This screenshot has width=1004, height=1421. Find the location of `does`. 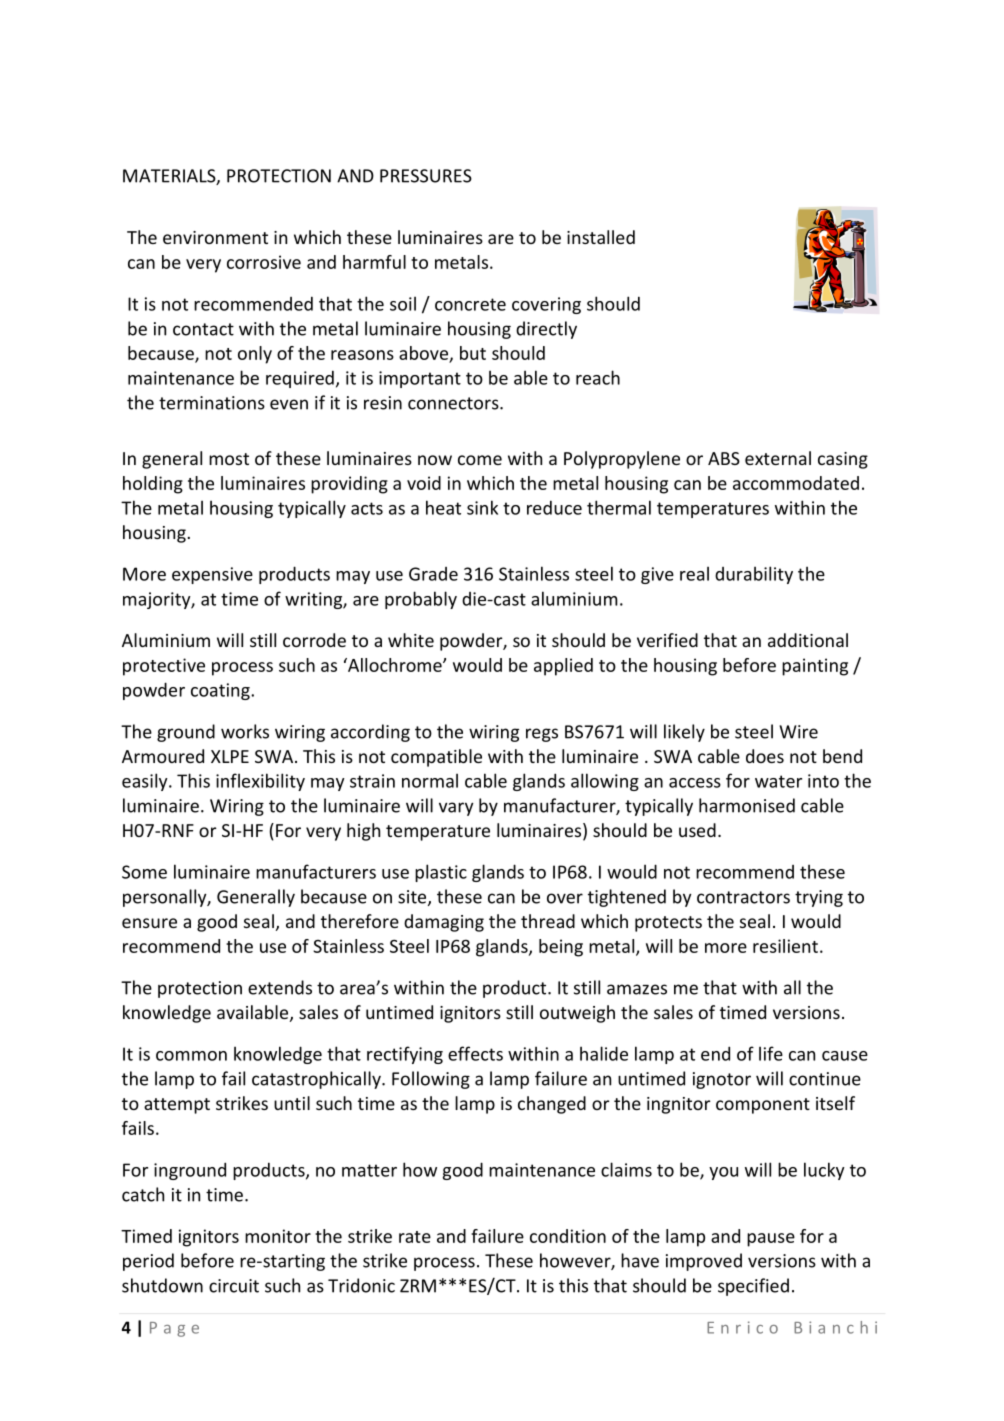

does is located at coordinates (765, 756).
